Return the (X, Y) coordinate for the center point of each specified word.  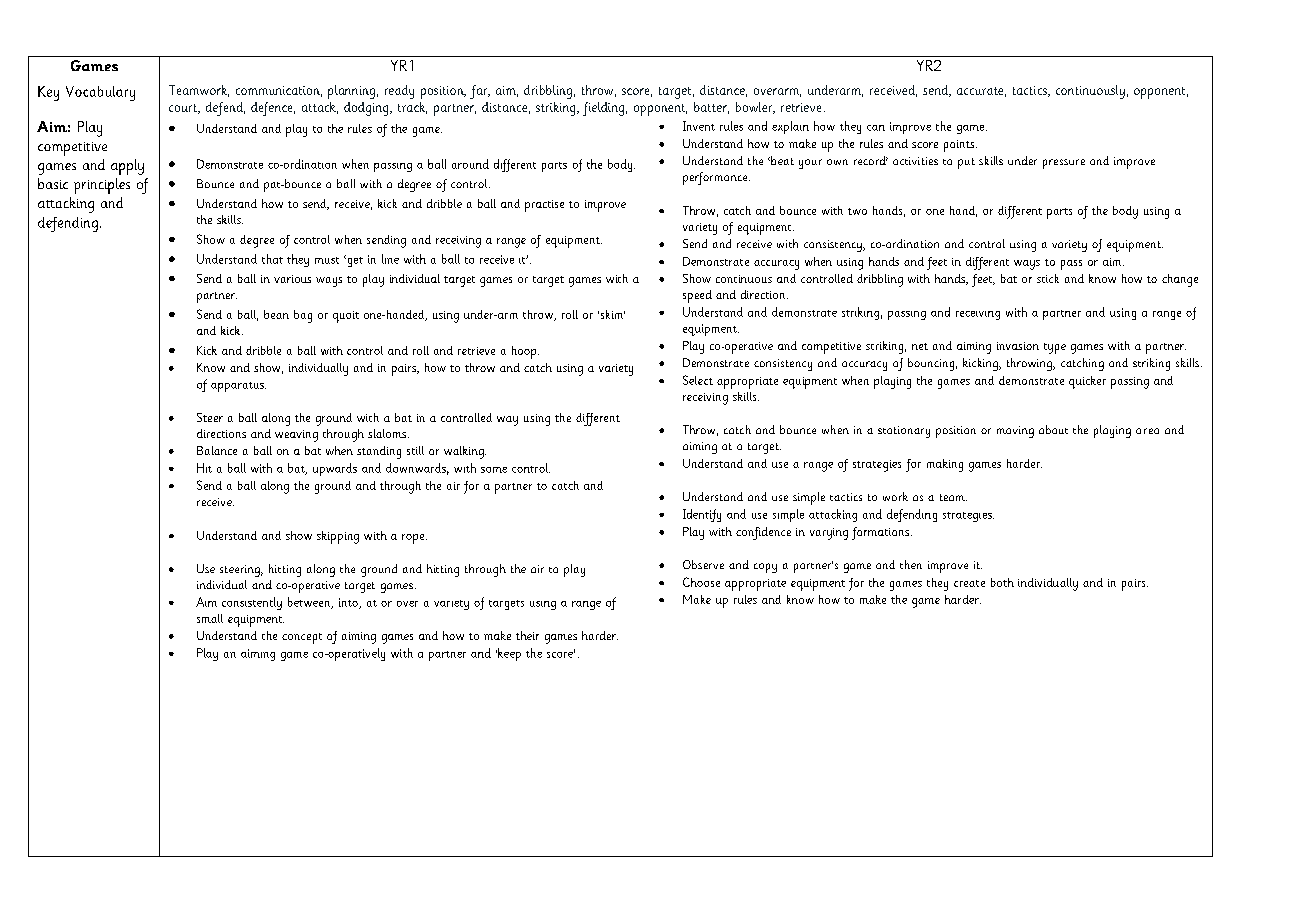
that (272, 259)
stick (1048, 278)
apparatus (238, 387)
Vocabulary (100, 93)
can (876, 128)
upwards (335, 469)
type (1055, 348)
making (945, 465)
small (210, 618)
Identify (702, 515)
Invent (699, 126)
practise (544, 206)
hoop (525, 352)
